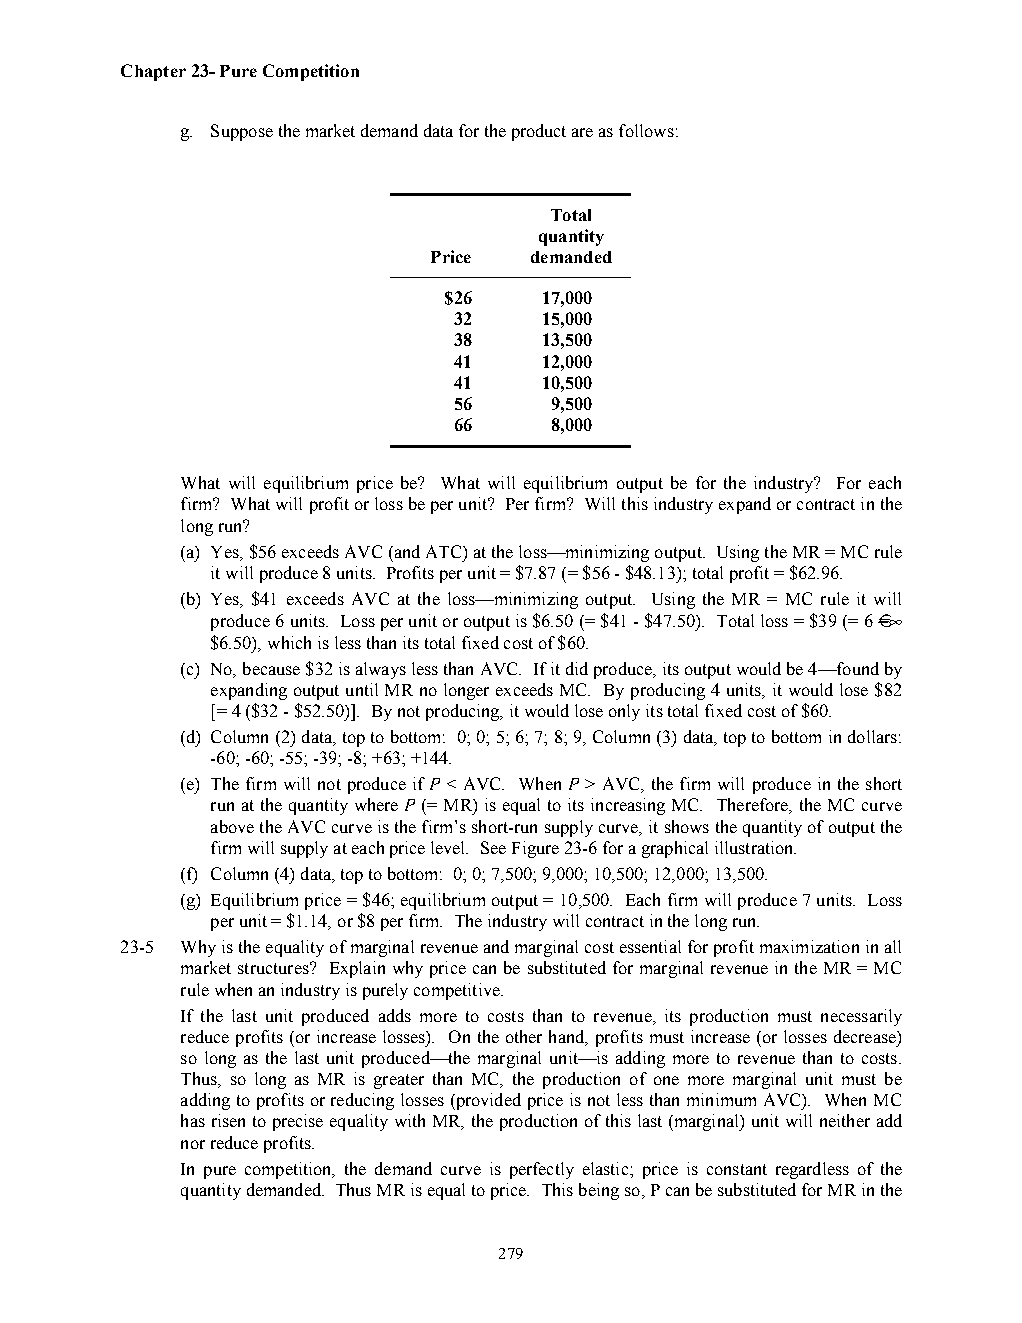  I want to click on follows, so click(646, 130).
